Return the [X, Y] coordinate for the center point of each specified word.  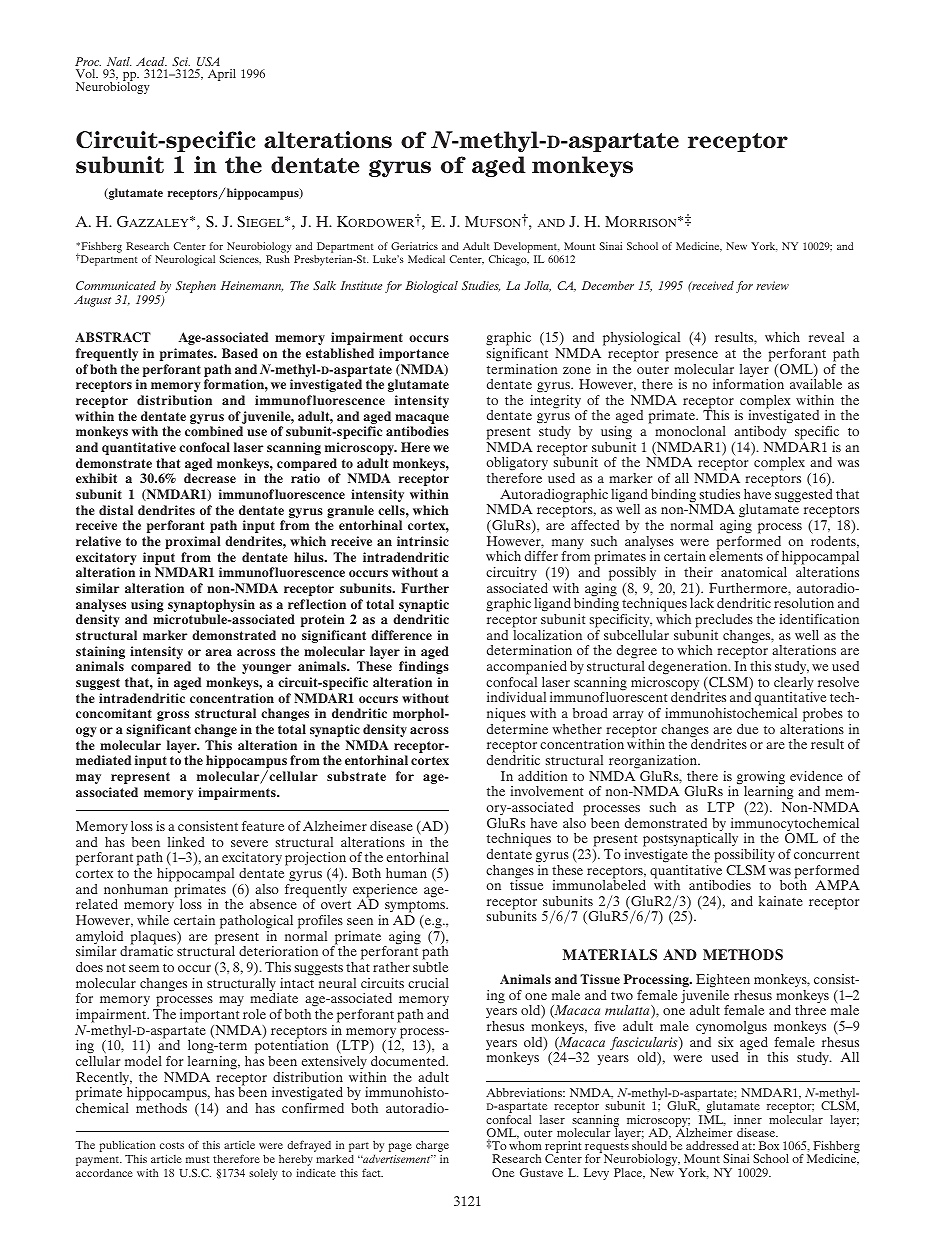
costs [172, 1145]
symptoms [416, 908]
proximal [193, 542]
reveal [826, 337]
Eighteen [723, 981]
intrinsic [423, 541]
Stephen [196, 287]
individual [516, 697]
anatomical [754, 572]
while [153, 920]
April [222, 75]
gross [173, 716]
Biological [431, 287]
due [747, 729]
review [772, 285]
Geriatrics [414, 246]
